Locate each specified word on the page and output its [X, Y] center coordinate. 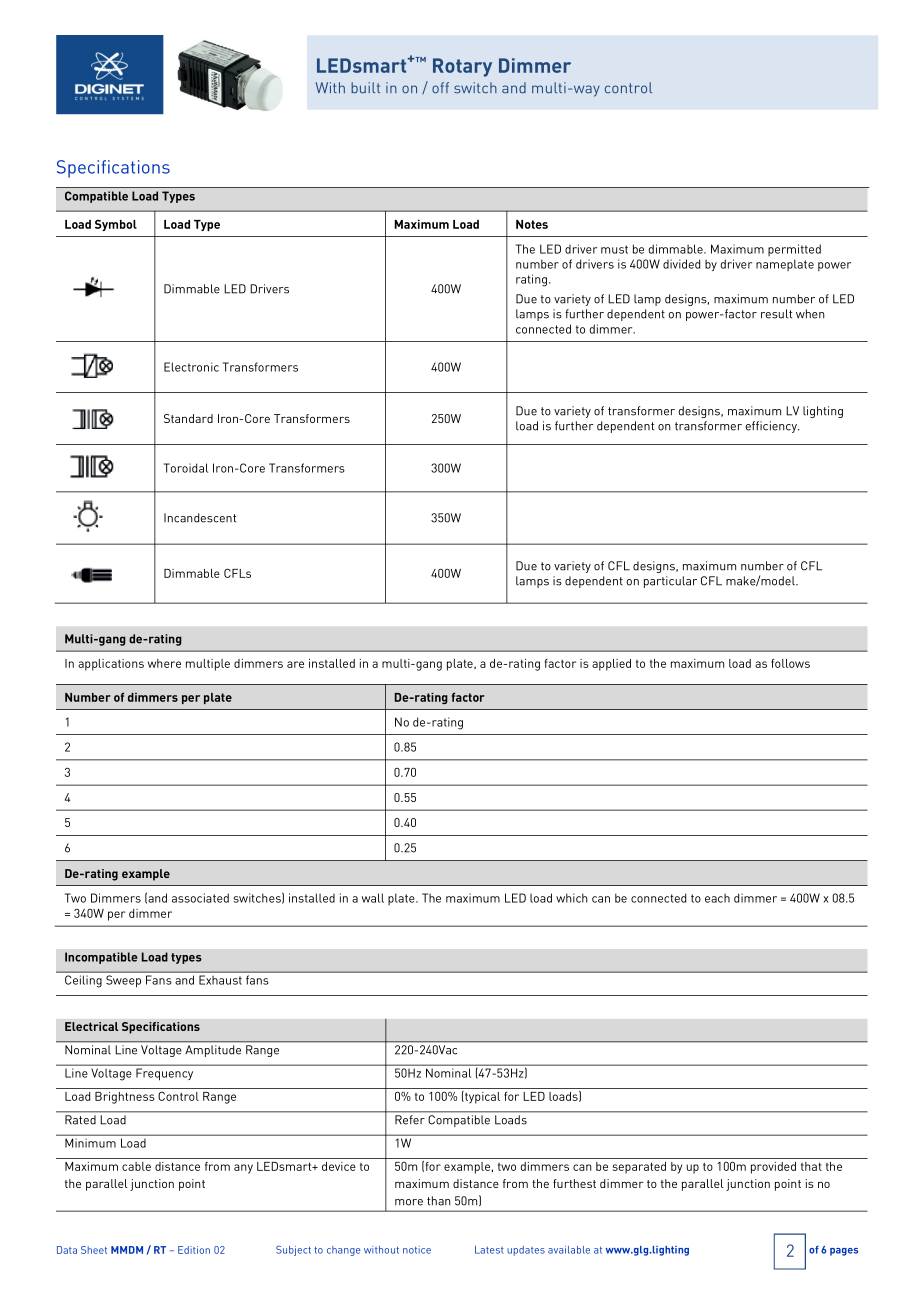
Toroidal [186, 468]
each [717, 898]
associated [200, 898]
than [439, 1201]
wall [373, 898]
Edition [194, 1250]
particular [670, 582]
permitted [794, 250]
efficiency [772, 427]
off [440, 88]
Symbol [116, 225]
